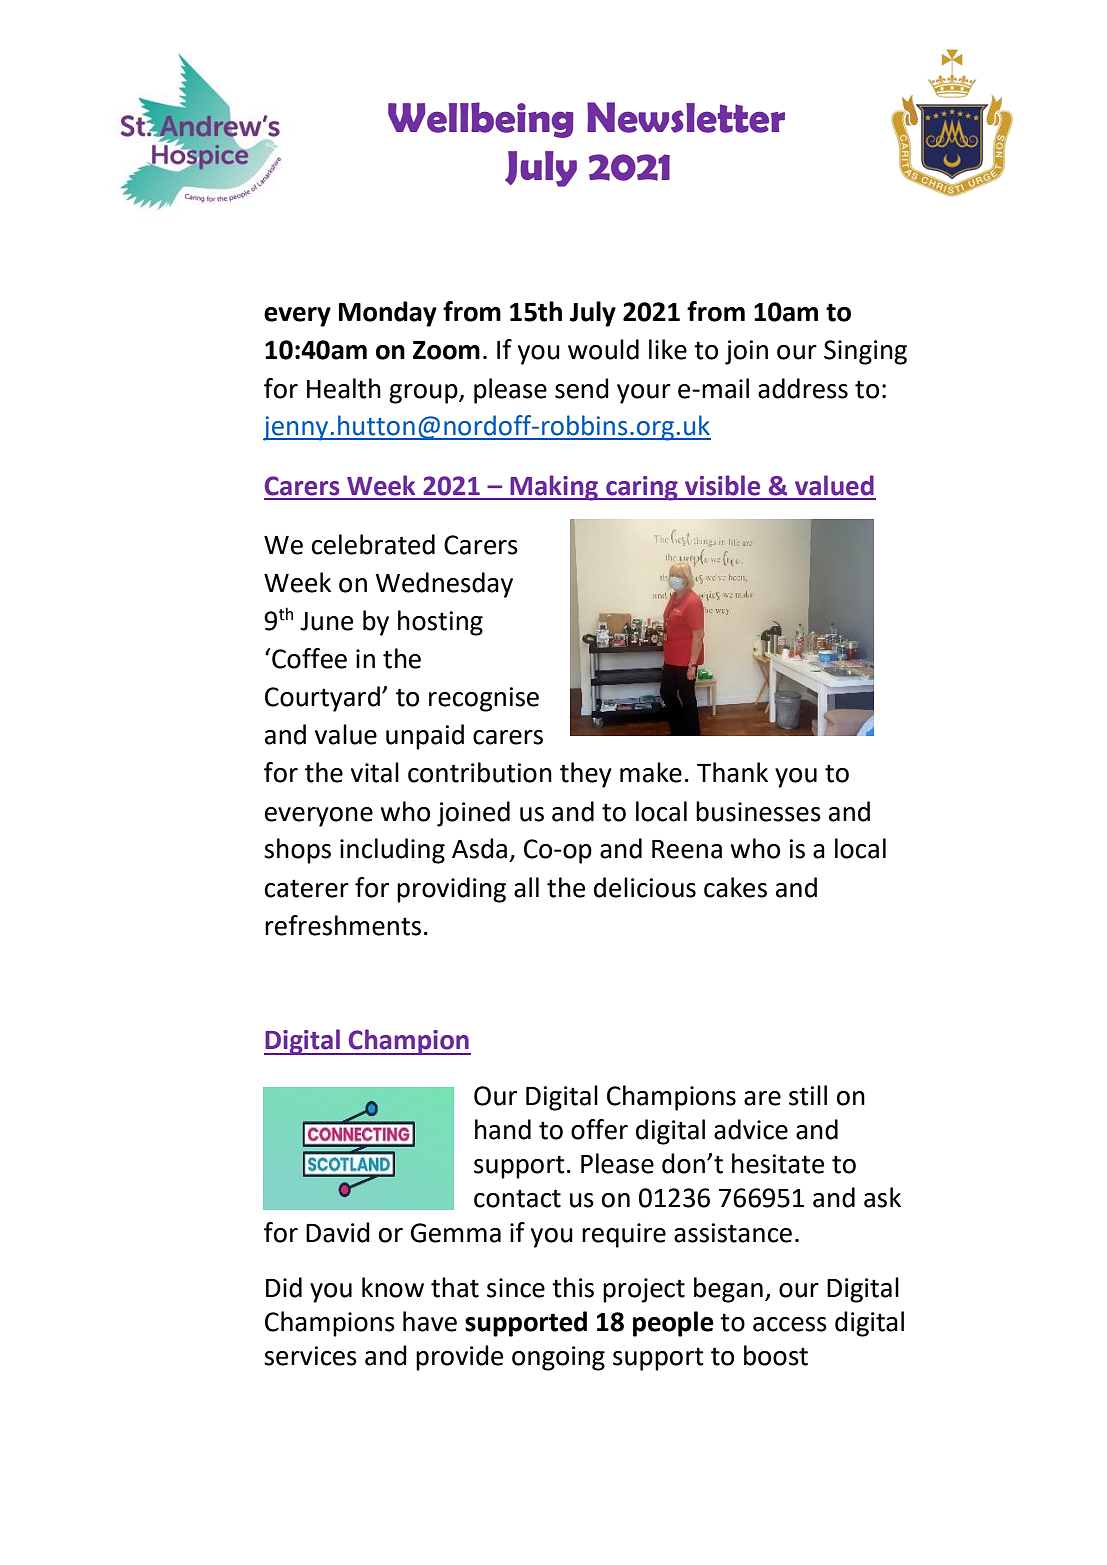  Describe the element at coordinates (393, 1287) in the screenshot. I see `know` at that location.
